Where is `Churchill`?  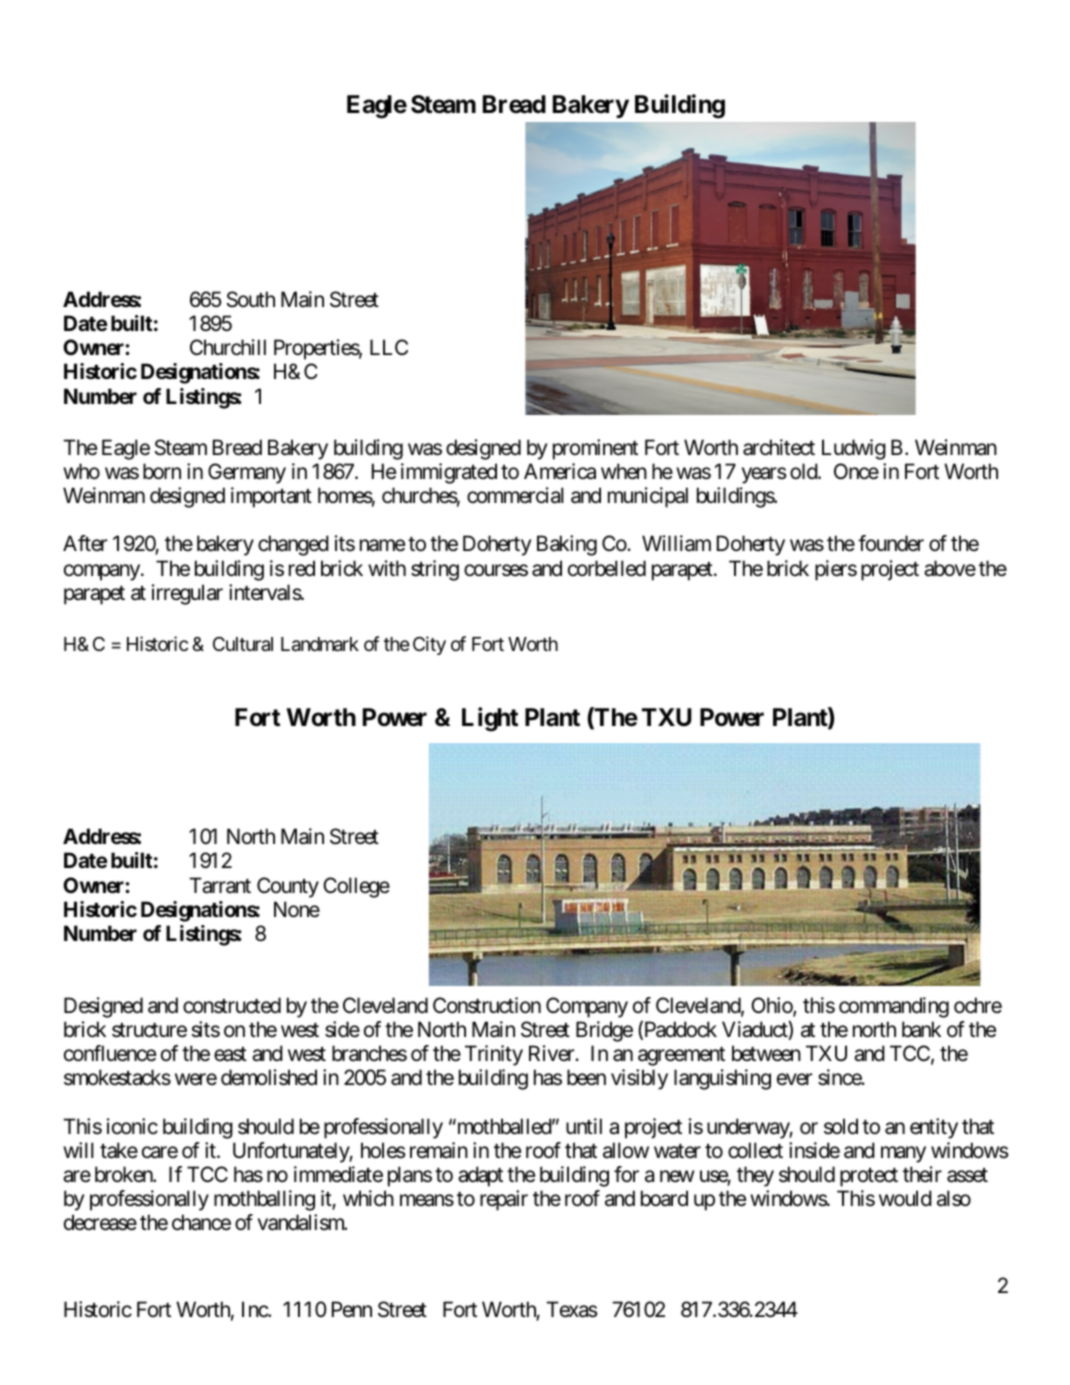
Churchill is located at coordinates (228, 347).
